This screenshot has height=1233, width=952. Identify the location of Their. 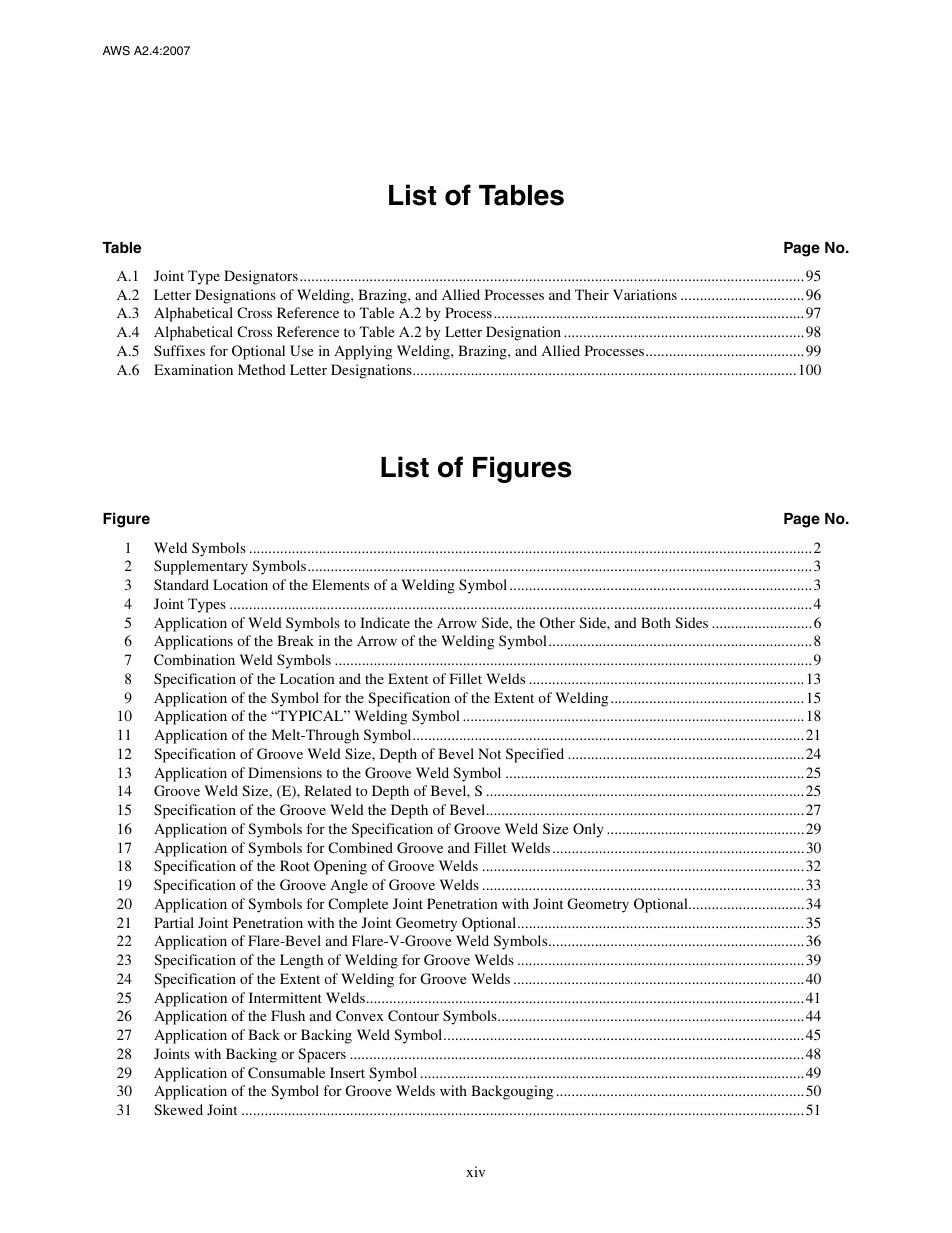
(592, 294).
